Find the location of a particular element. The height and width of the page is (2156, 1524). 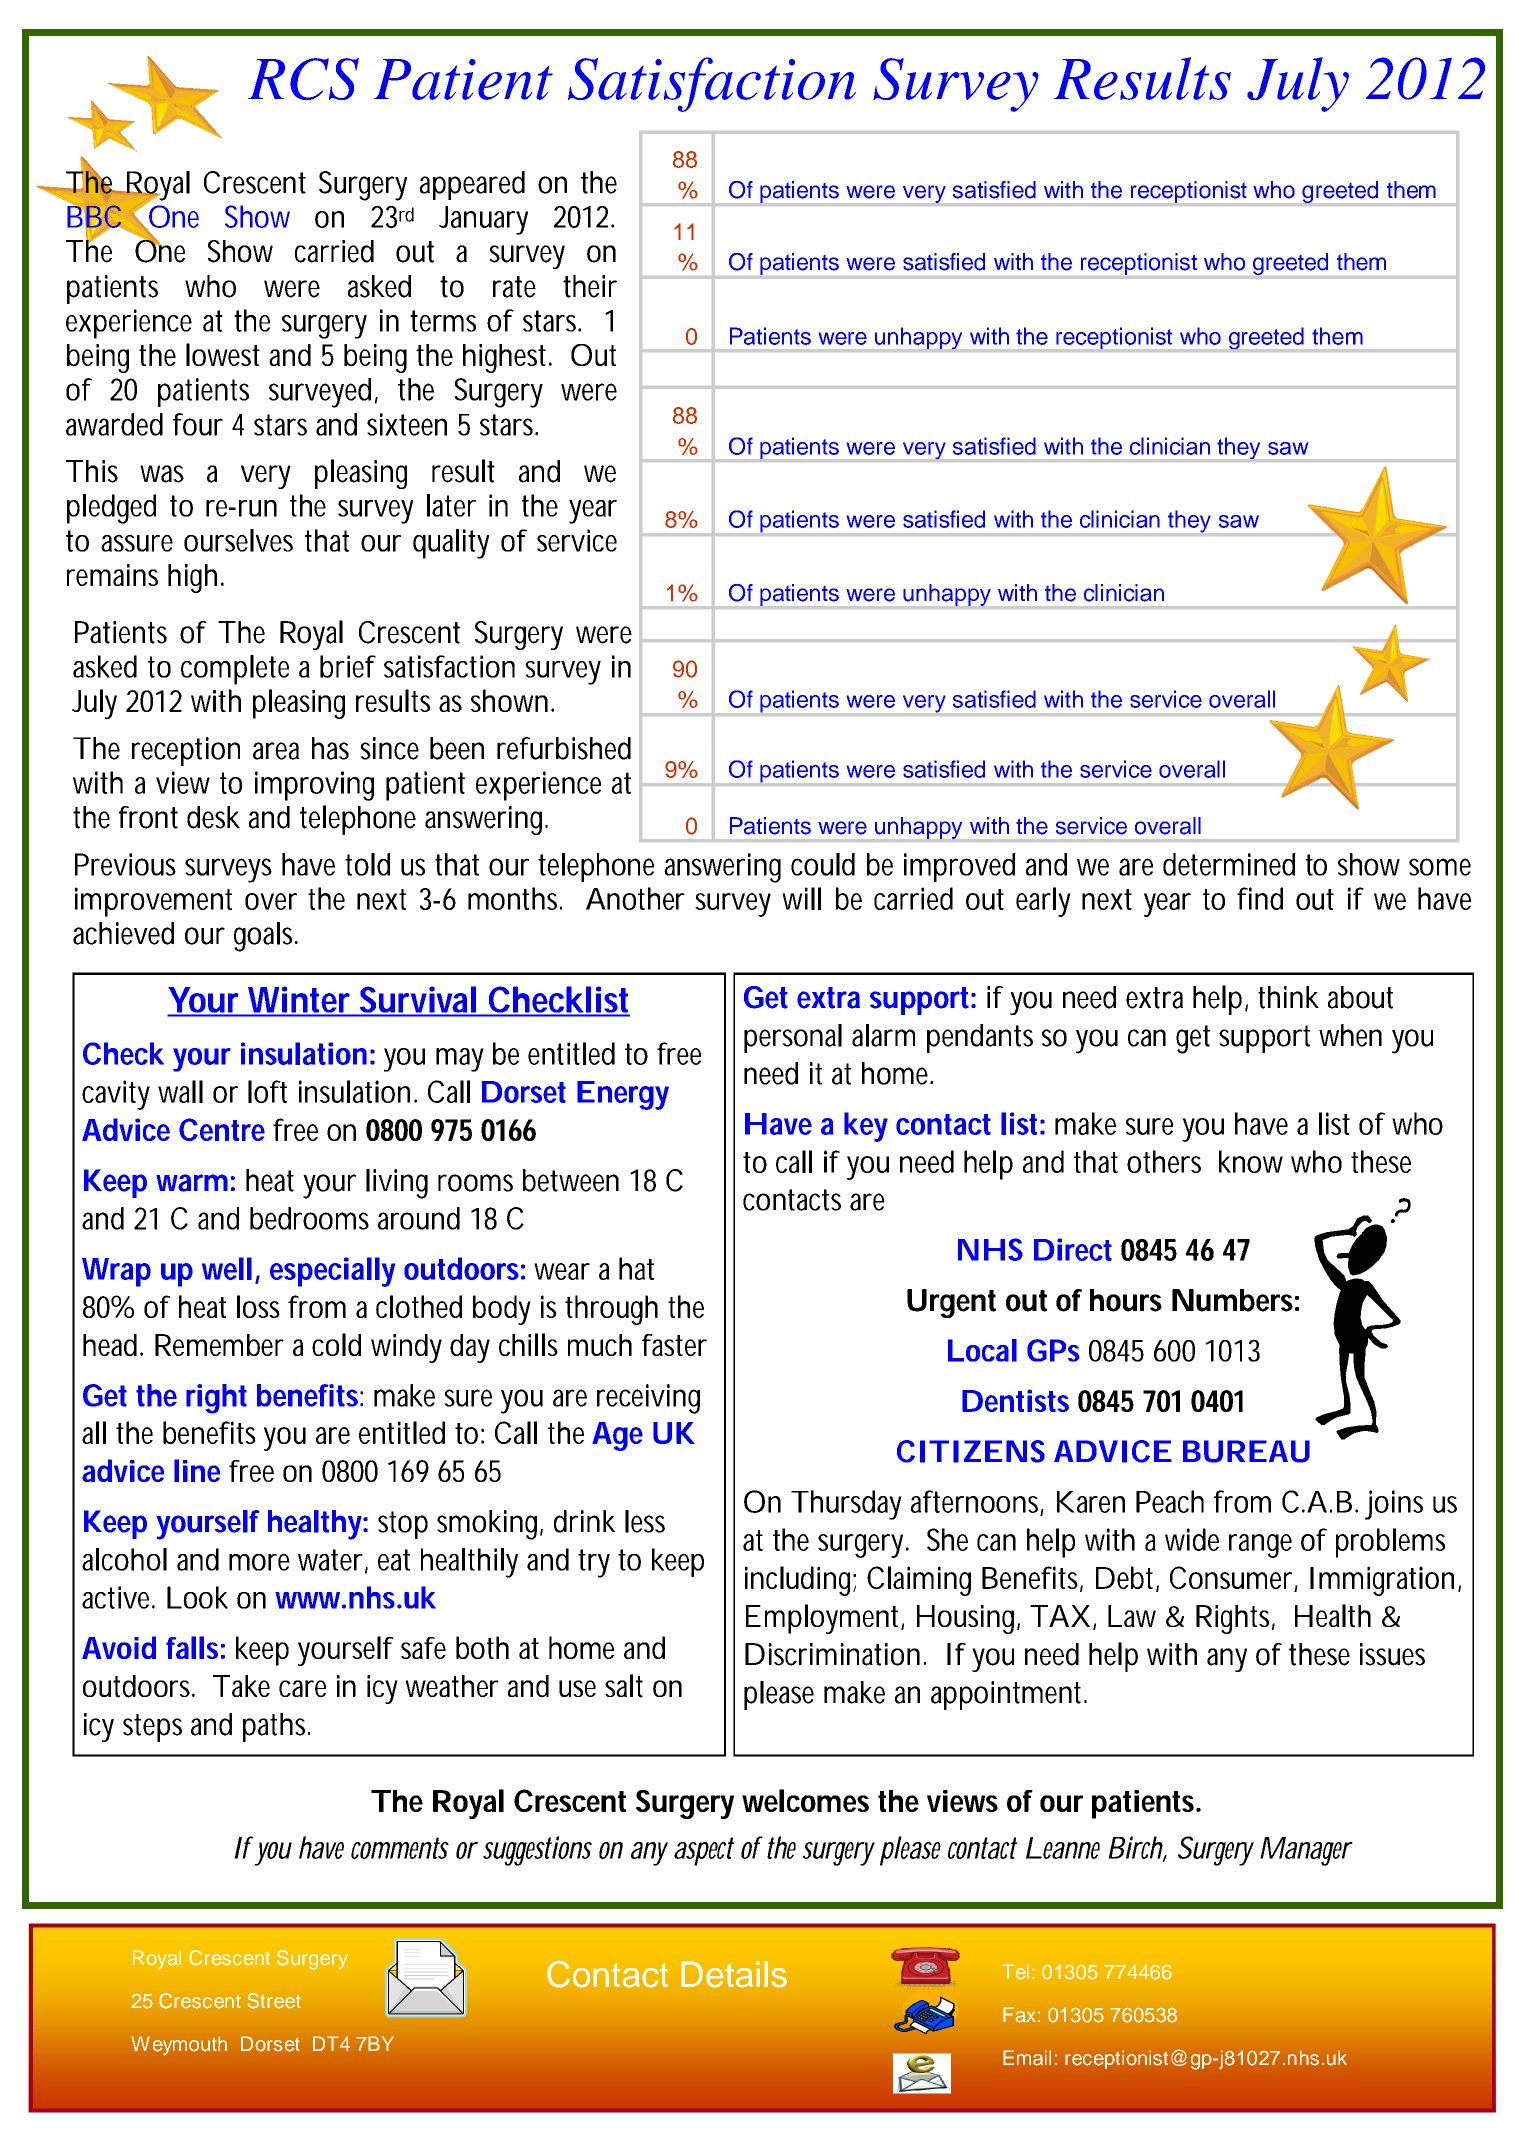

range is located at coordinates (1260, 1546).
